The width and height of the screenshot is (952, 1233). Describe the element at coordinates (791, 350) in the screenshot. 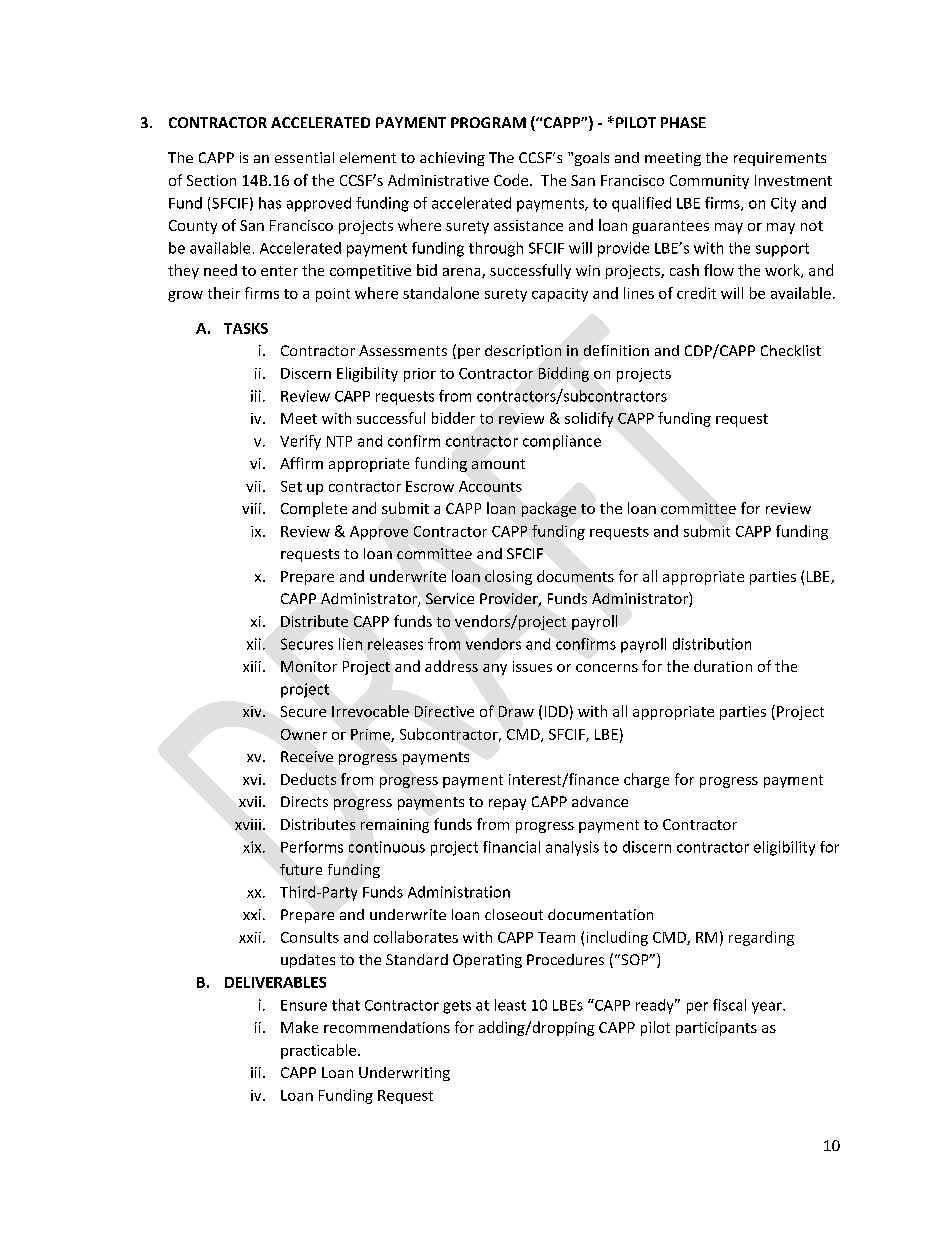

I see `Checklist` at that location.
